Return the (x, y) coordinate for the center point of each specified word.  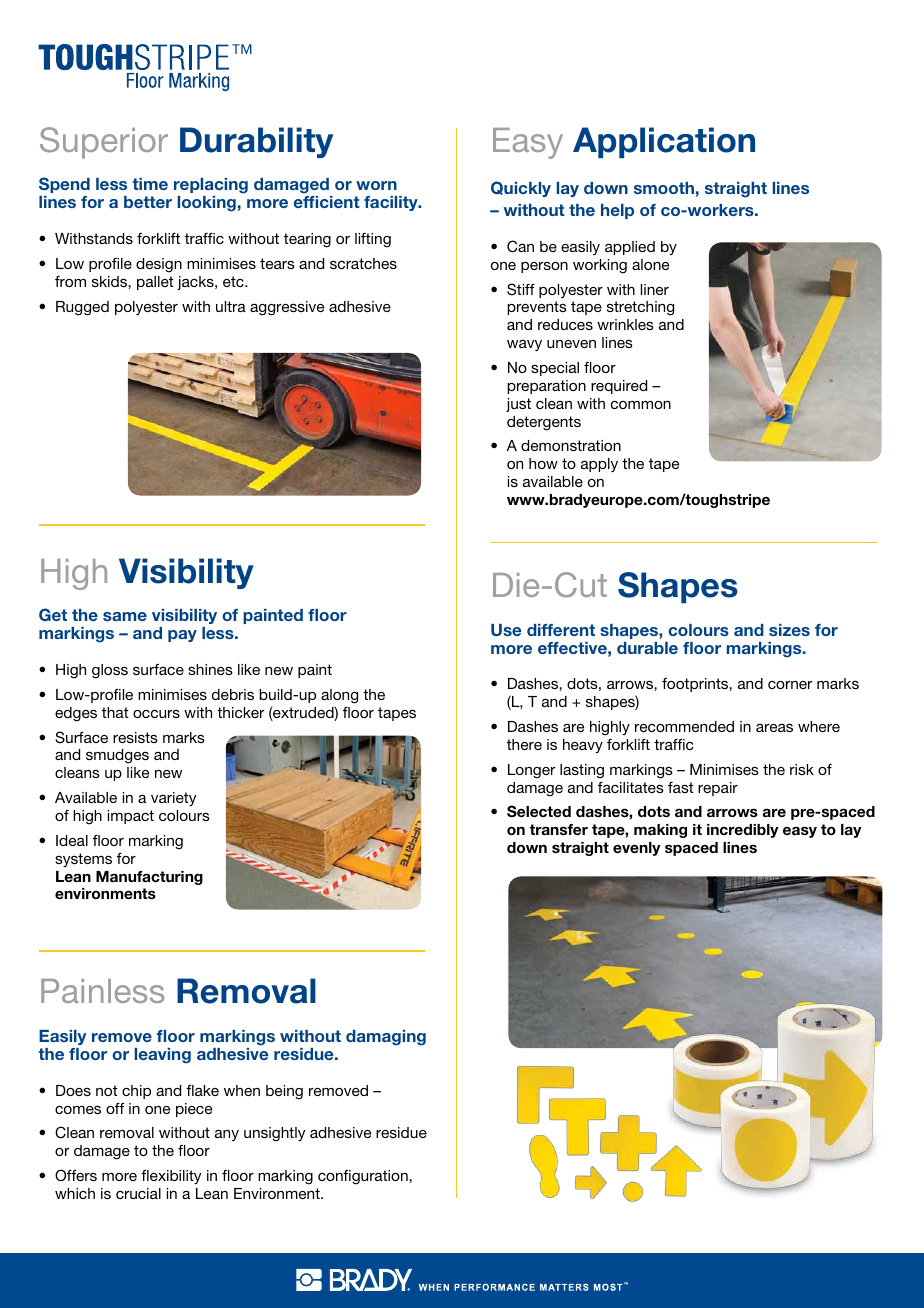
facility (392, 203)
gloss (110, 671)
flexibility (171, 1177)
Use (506, 630)
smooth (664, 188)
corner (790, 685)
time (150, 184)
